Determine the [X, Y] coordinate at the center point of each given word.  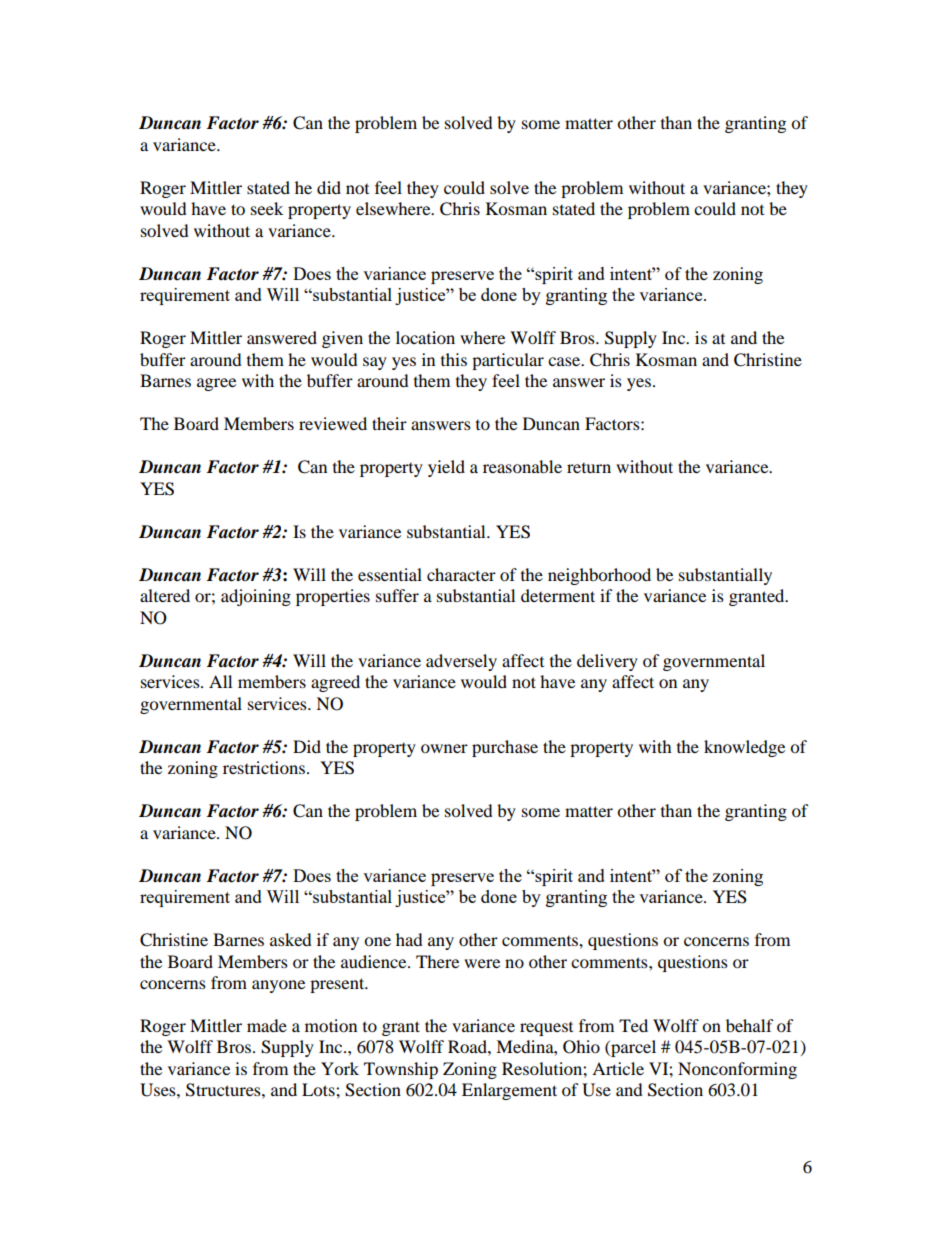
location [425, 337]
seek [267, 208]
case [565, 361]
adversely [461, 662]
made [267, 1025]
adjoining [256, 597]
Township [401, 1070]
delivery [607, 662]
